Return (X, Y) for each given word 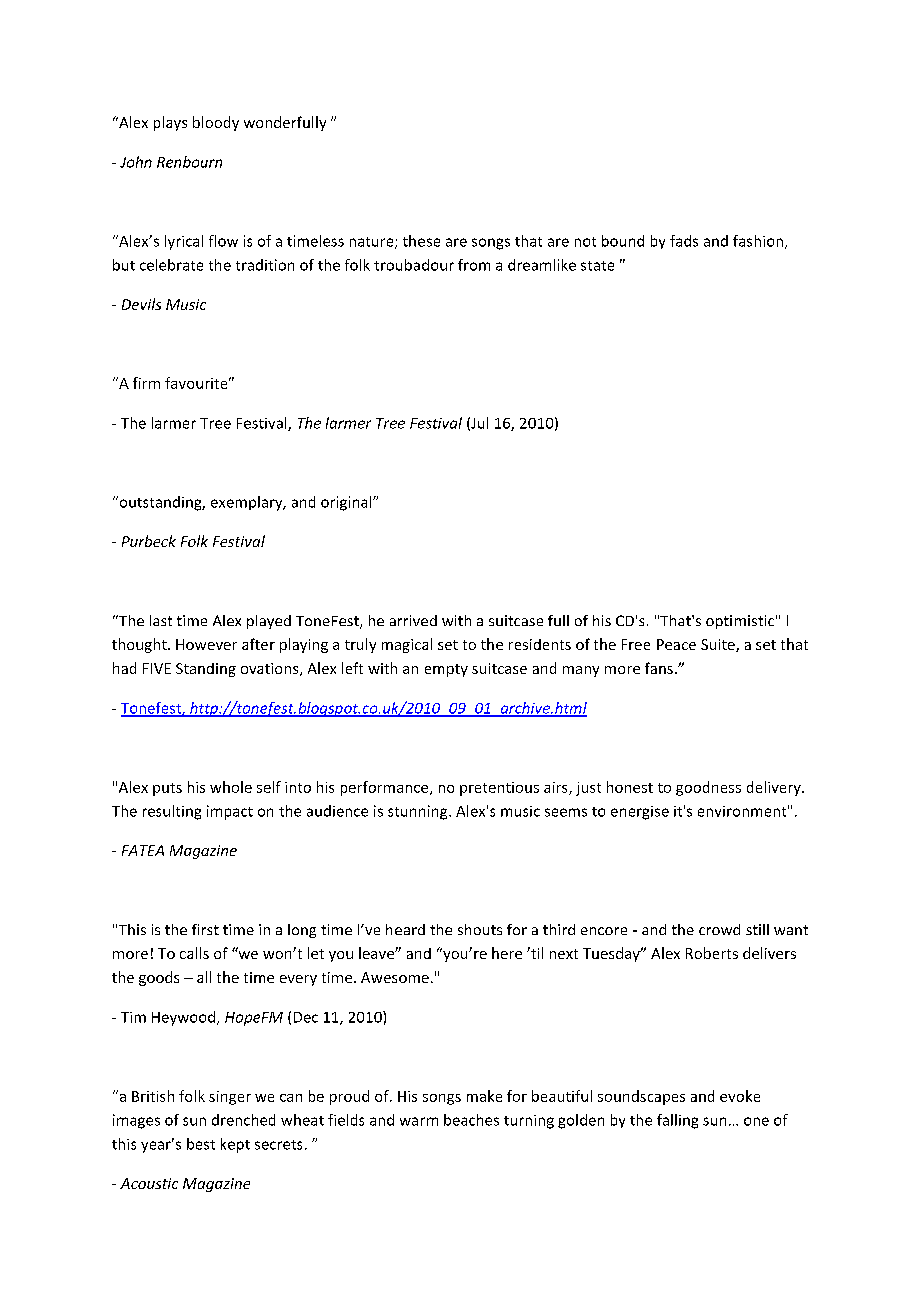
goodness (708, 788)
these (421, 241)
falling (677, 1121)
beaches (471, 1120)
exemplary (248, 503)
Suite (719, 645)
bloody (216, 123)
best (201, 1144)
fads (684, 241)
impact (230, 812)
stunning (419, 812)
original (347, 503)
